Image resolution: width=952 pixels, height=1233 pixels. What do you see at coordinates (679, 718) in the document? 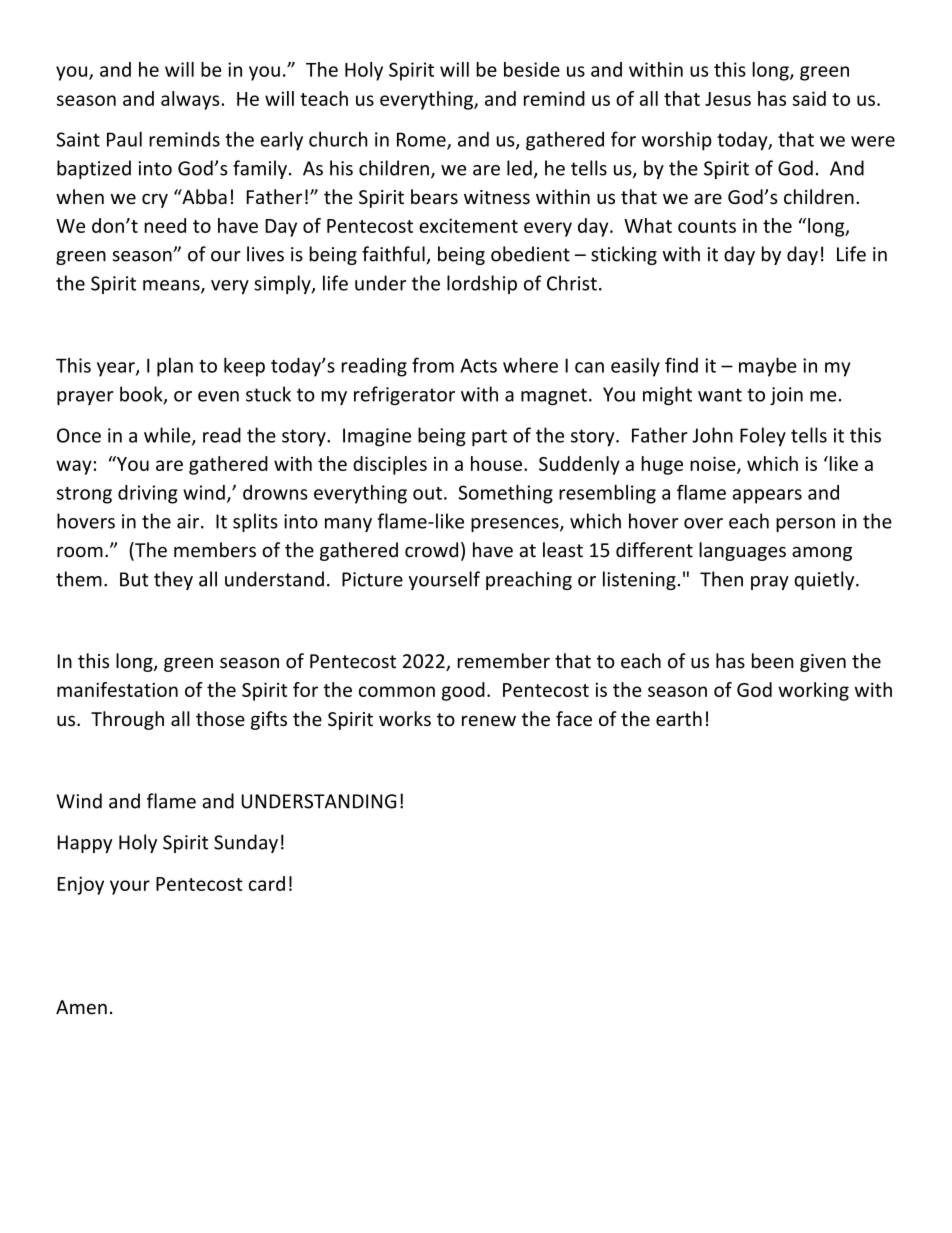
I see `earth` at bounding box center [679, 718].
